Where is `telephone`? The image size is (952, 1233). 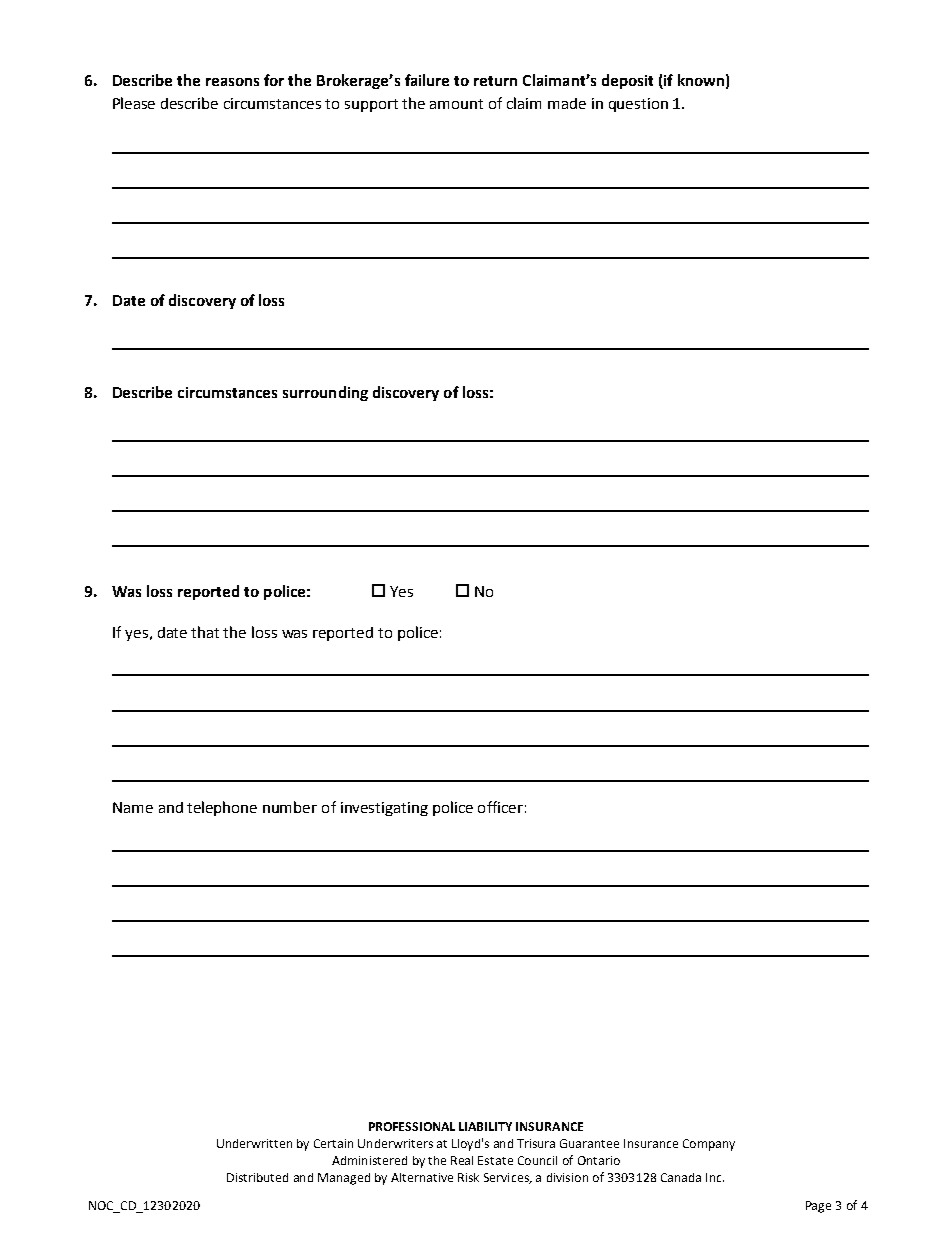 telephone is located at coordinates (222, 808).
